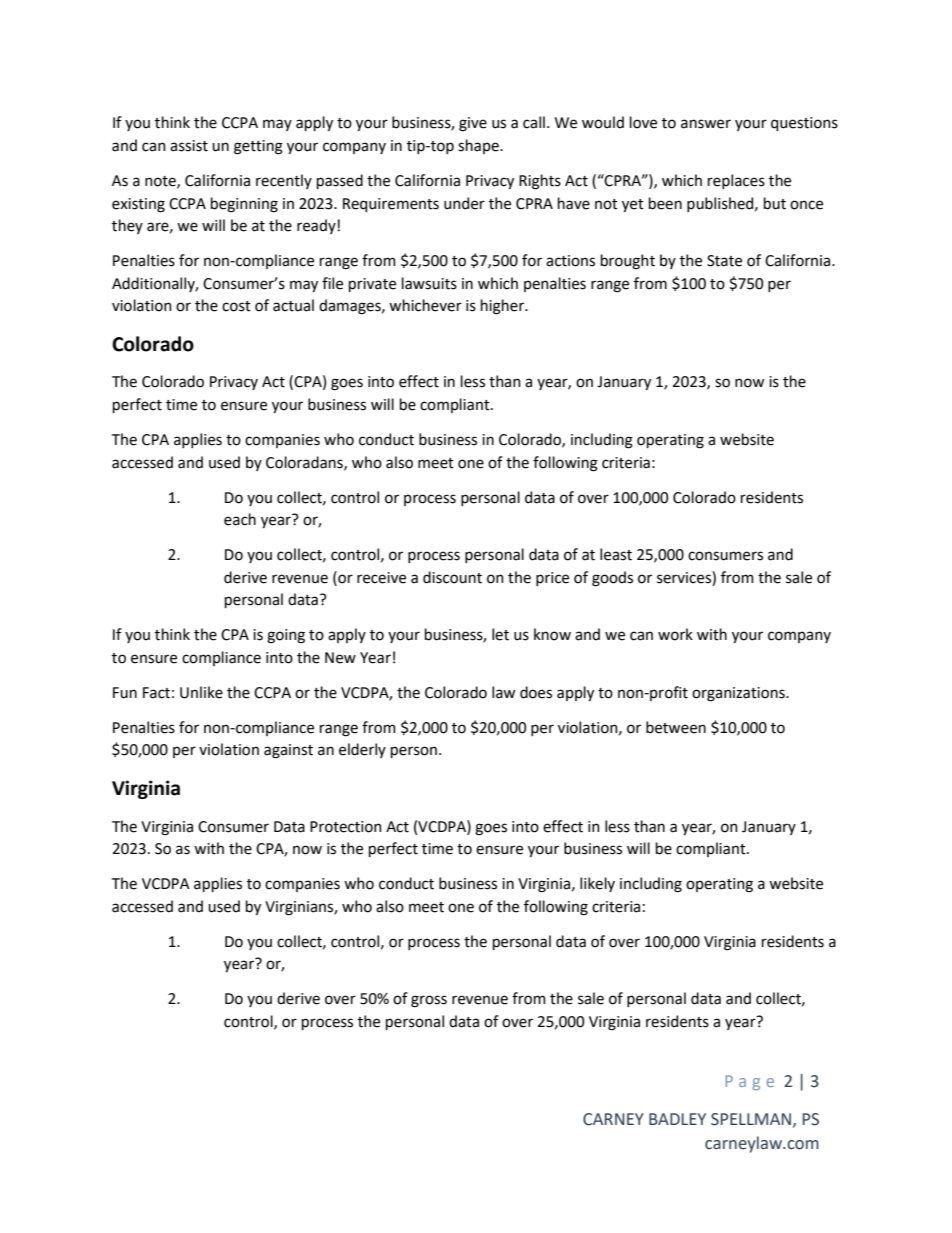 The height and width of the screenshot is (1233, 952). Describe the element at coordinates (452, 577) in the screenshot. I see `discount` at that location.
